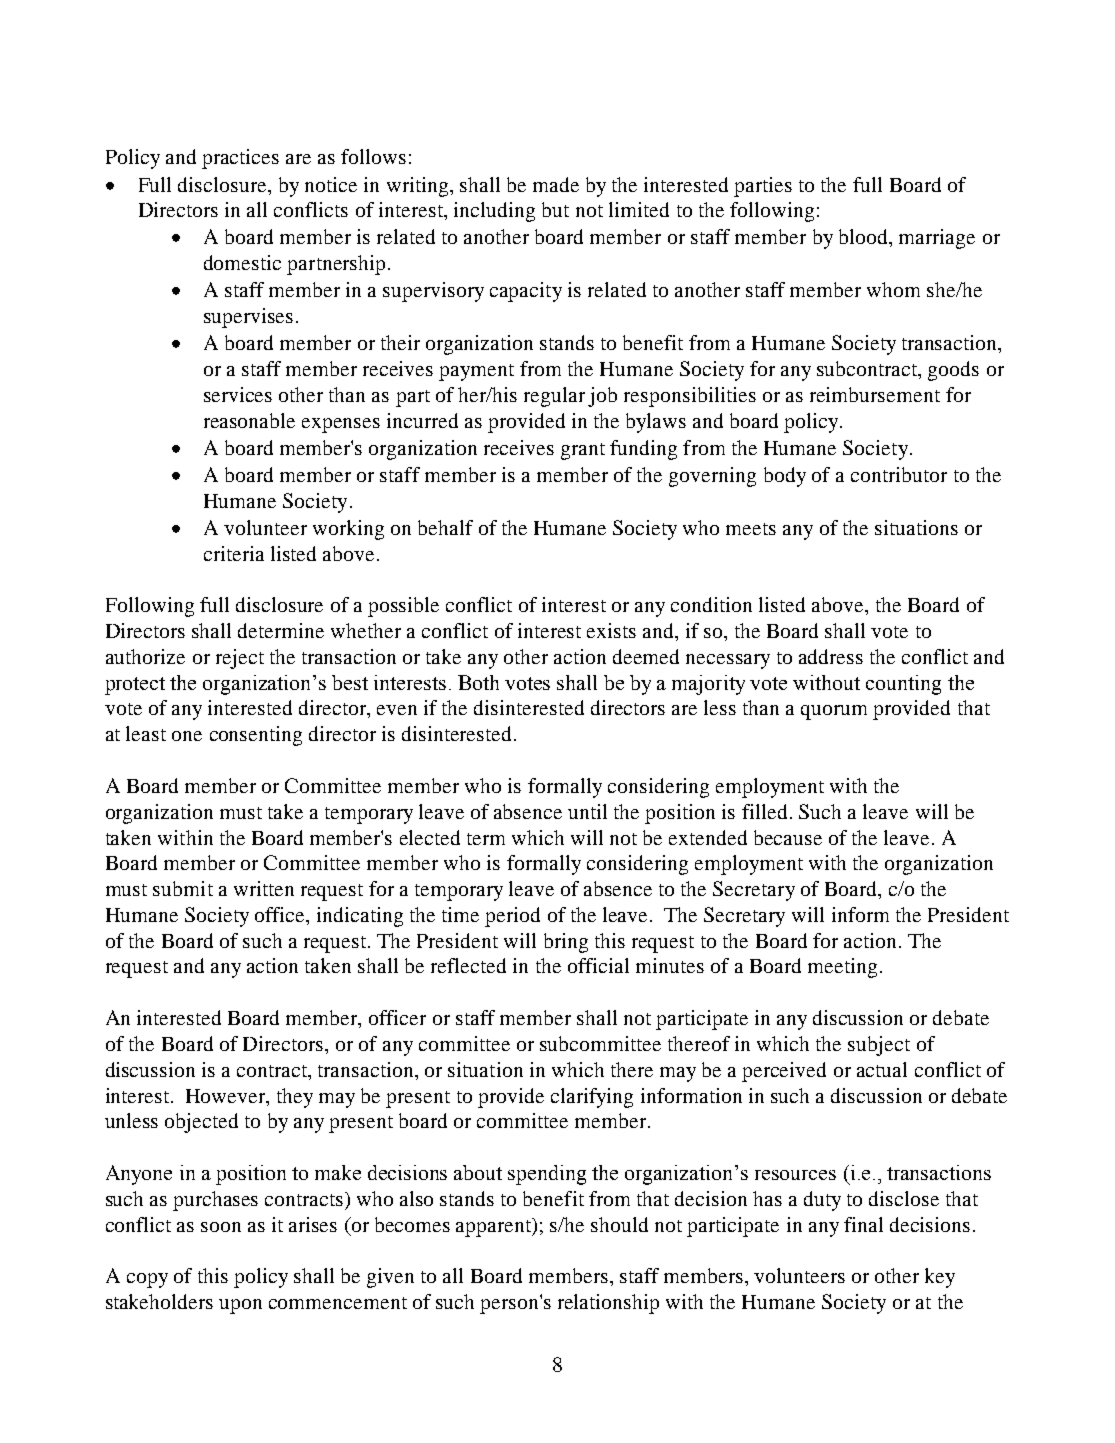 This document has height=1443, width=1115. I want to click on made, so click(556, 184).
